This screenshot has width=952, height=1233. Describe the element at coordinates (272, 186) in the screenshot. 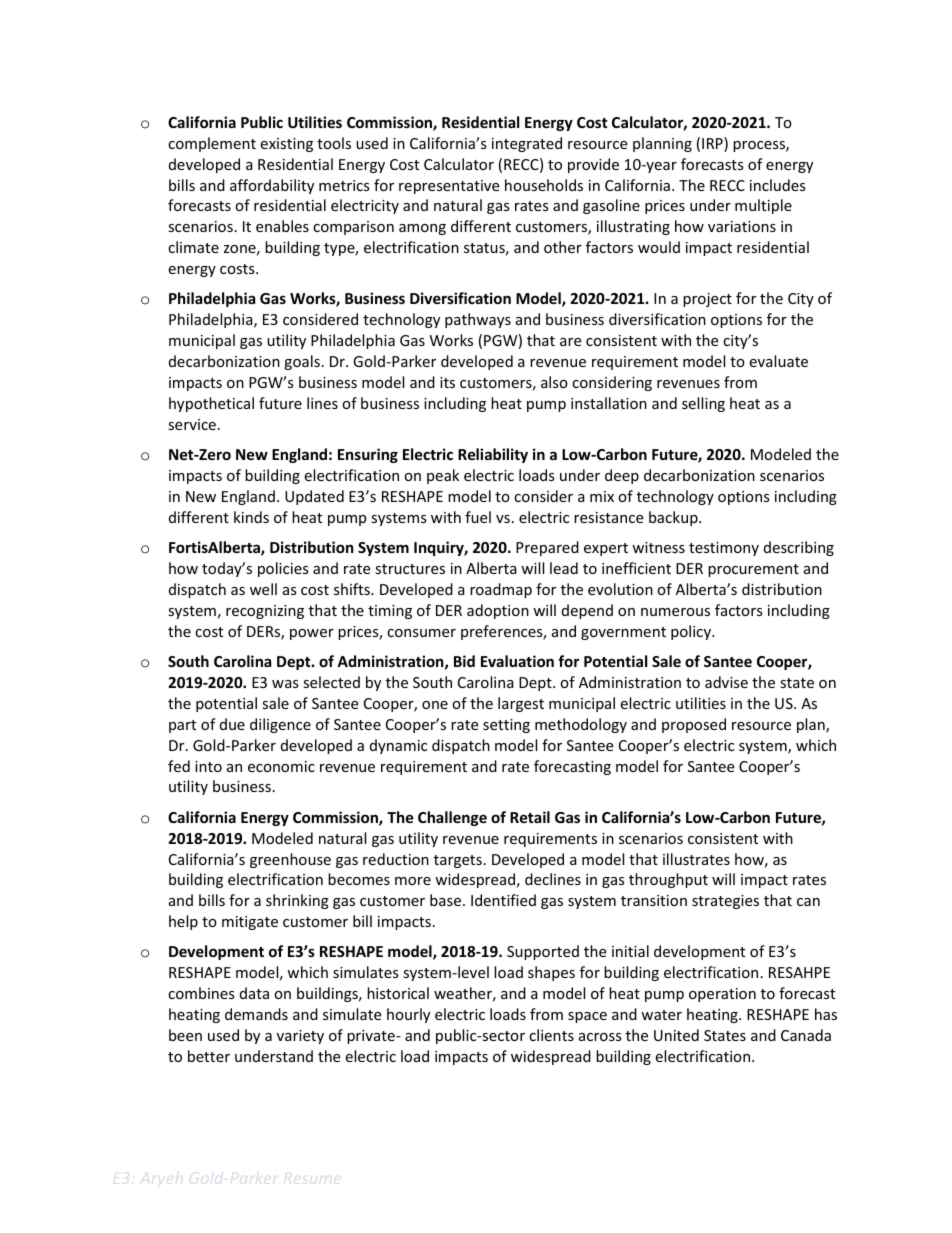

I see `affordability` at that location.
